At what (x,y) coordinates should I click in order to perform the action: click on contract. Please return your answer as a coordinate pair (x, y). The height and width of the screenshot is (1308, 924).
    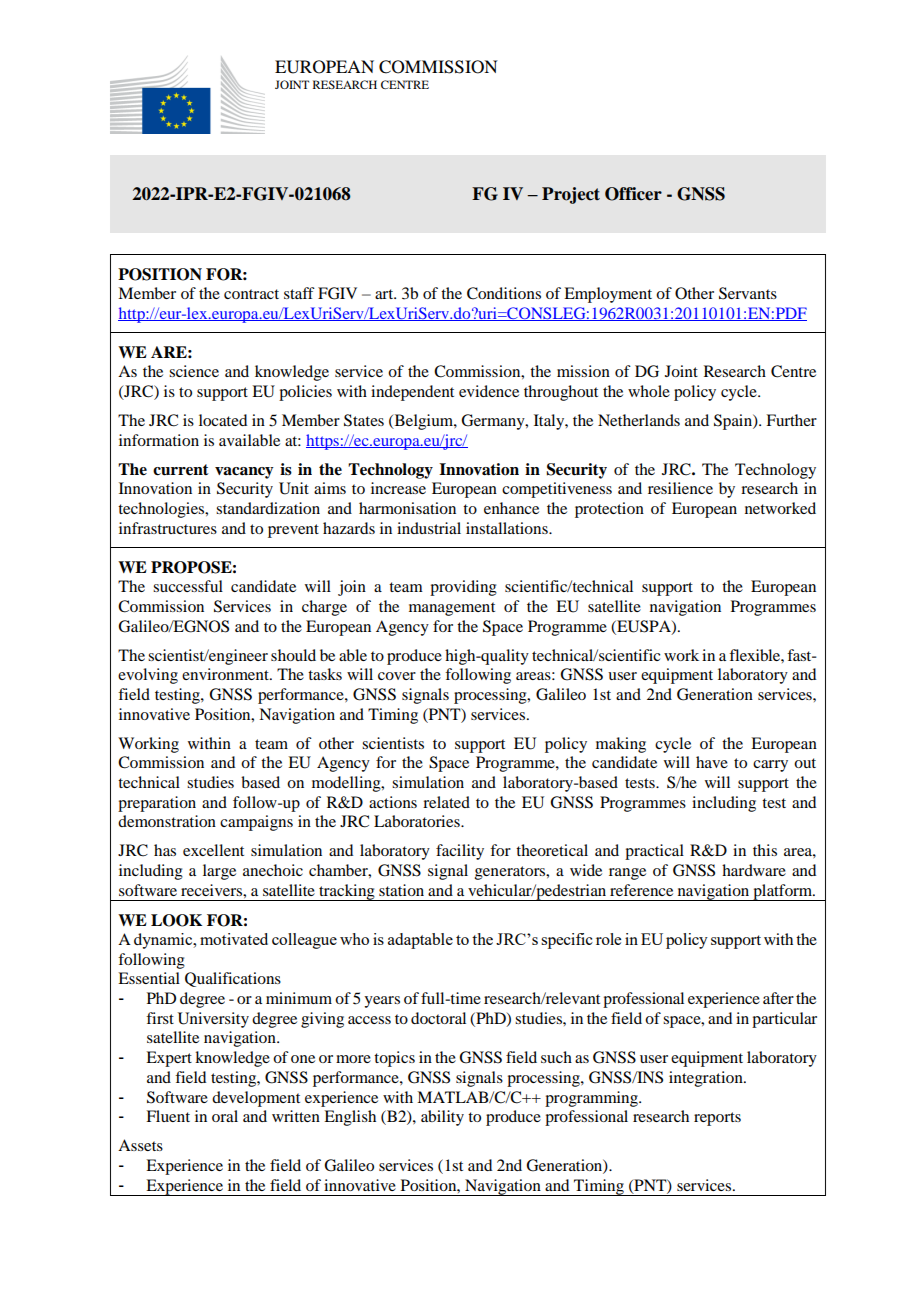
    Looking at the image, I should click on (251, 294).
